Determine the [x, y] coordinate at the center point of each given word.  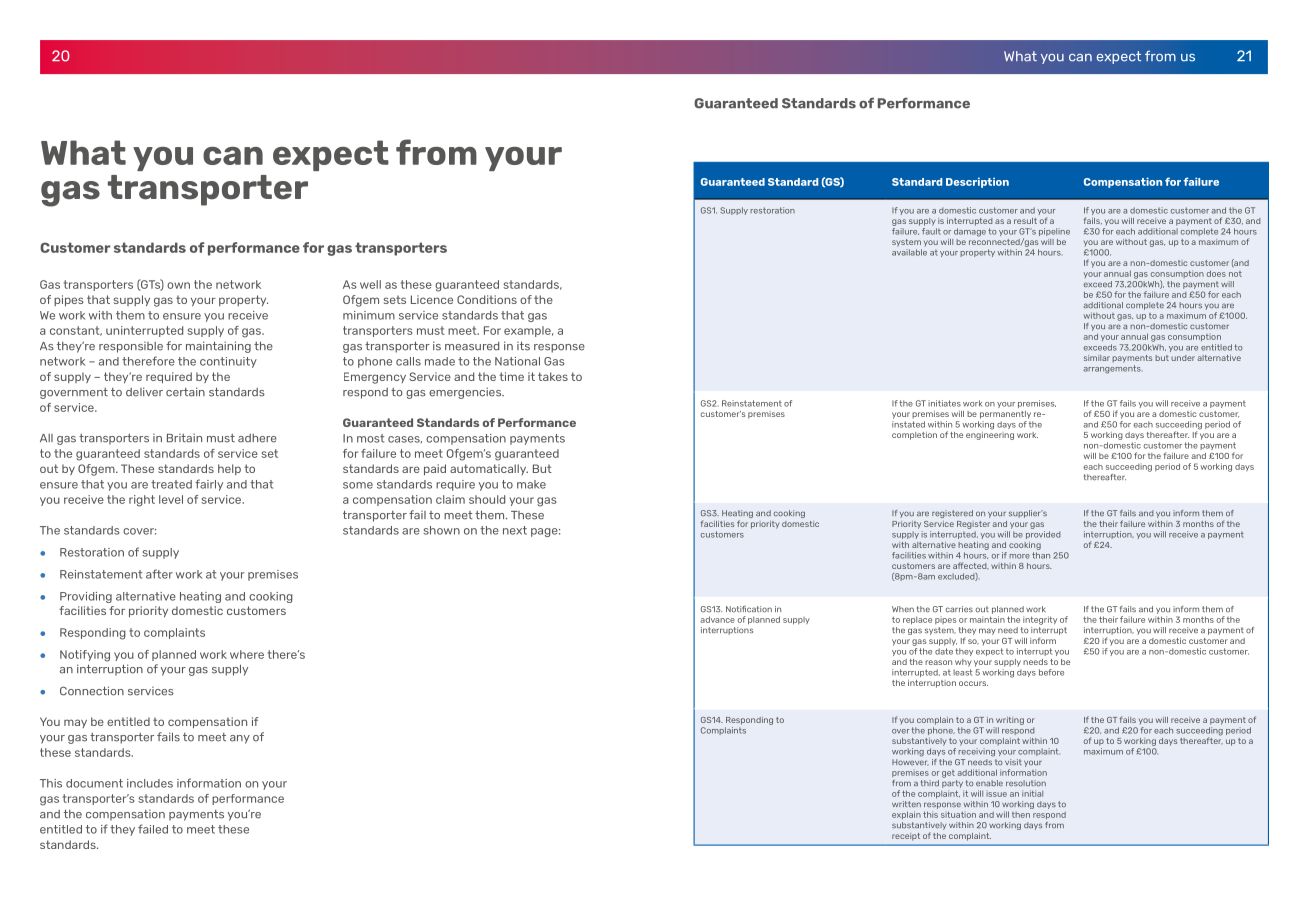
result [1025, 221]
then [1021, 815]
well [370, 284]
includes [150, 783]
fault [931, 231]
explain [906, 815]
